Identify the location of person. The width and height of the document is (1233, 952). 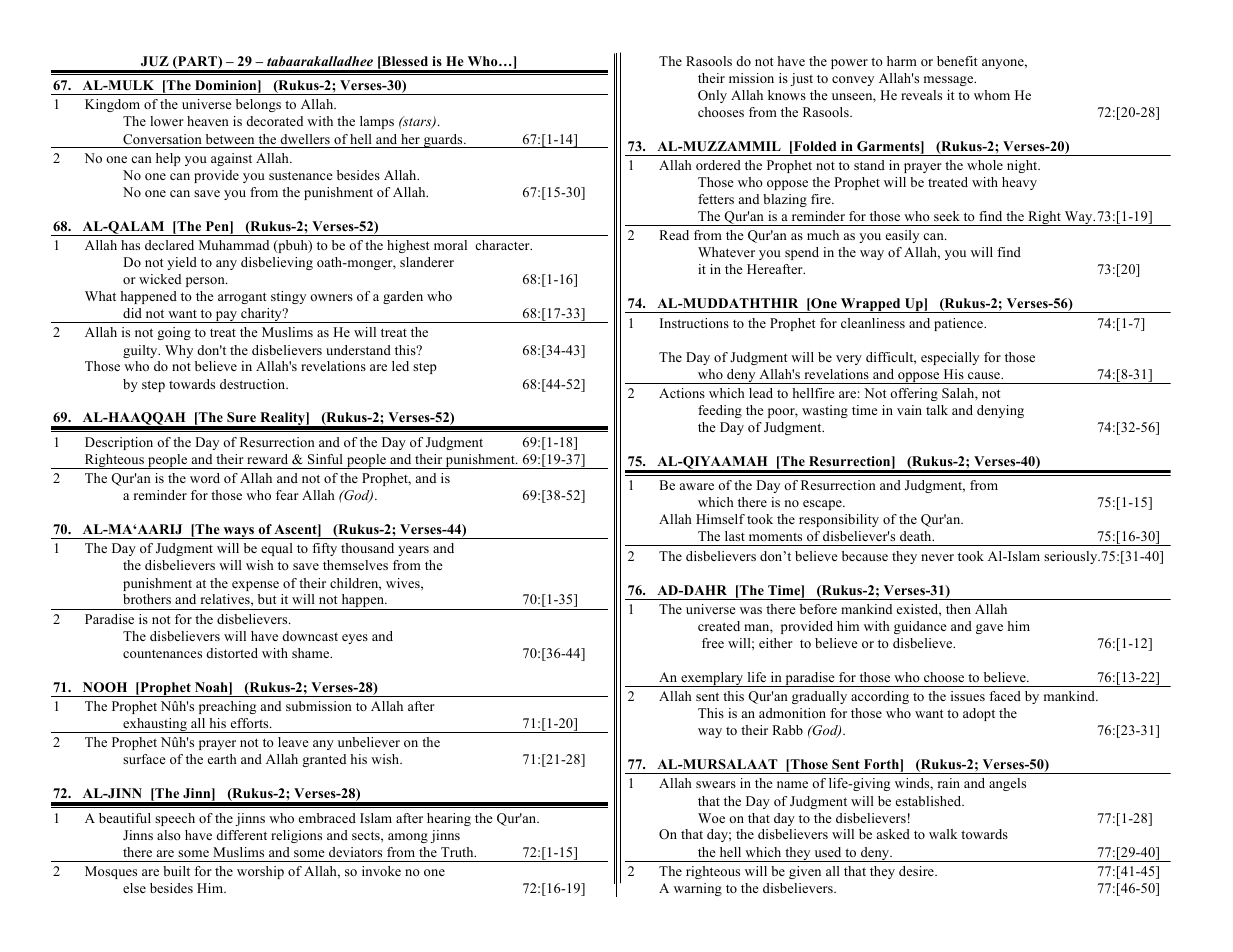
(206, 282).
